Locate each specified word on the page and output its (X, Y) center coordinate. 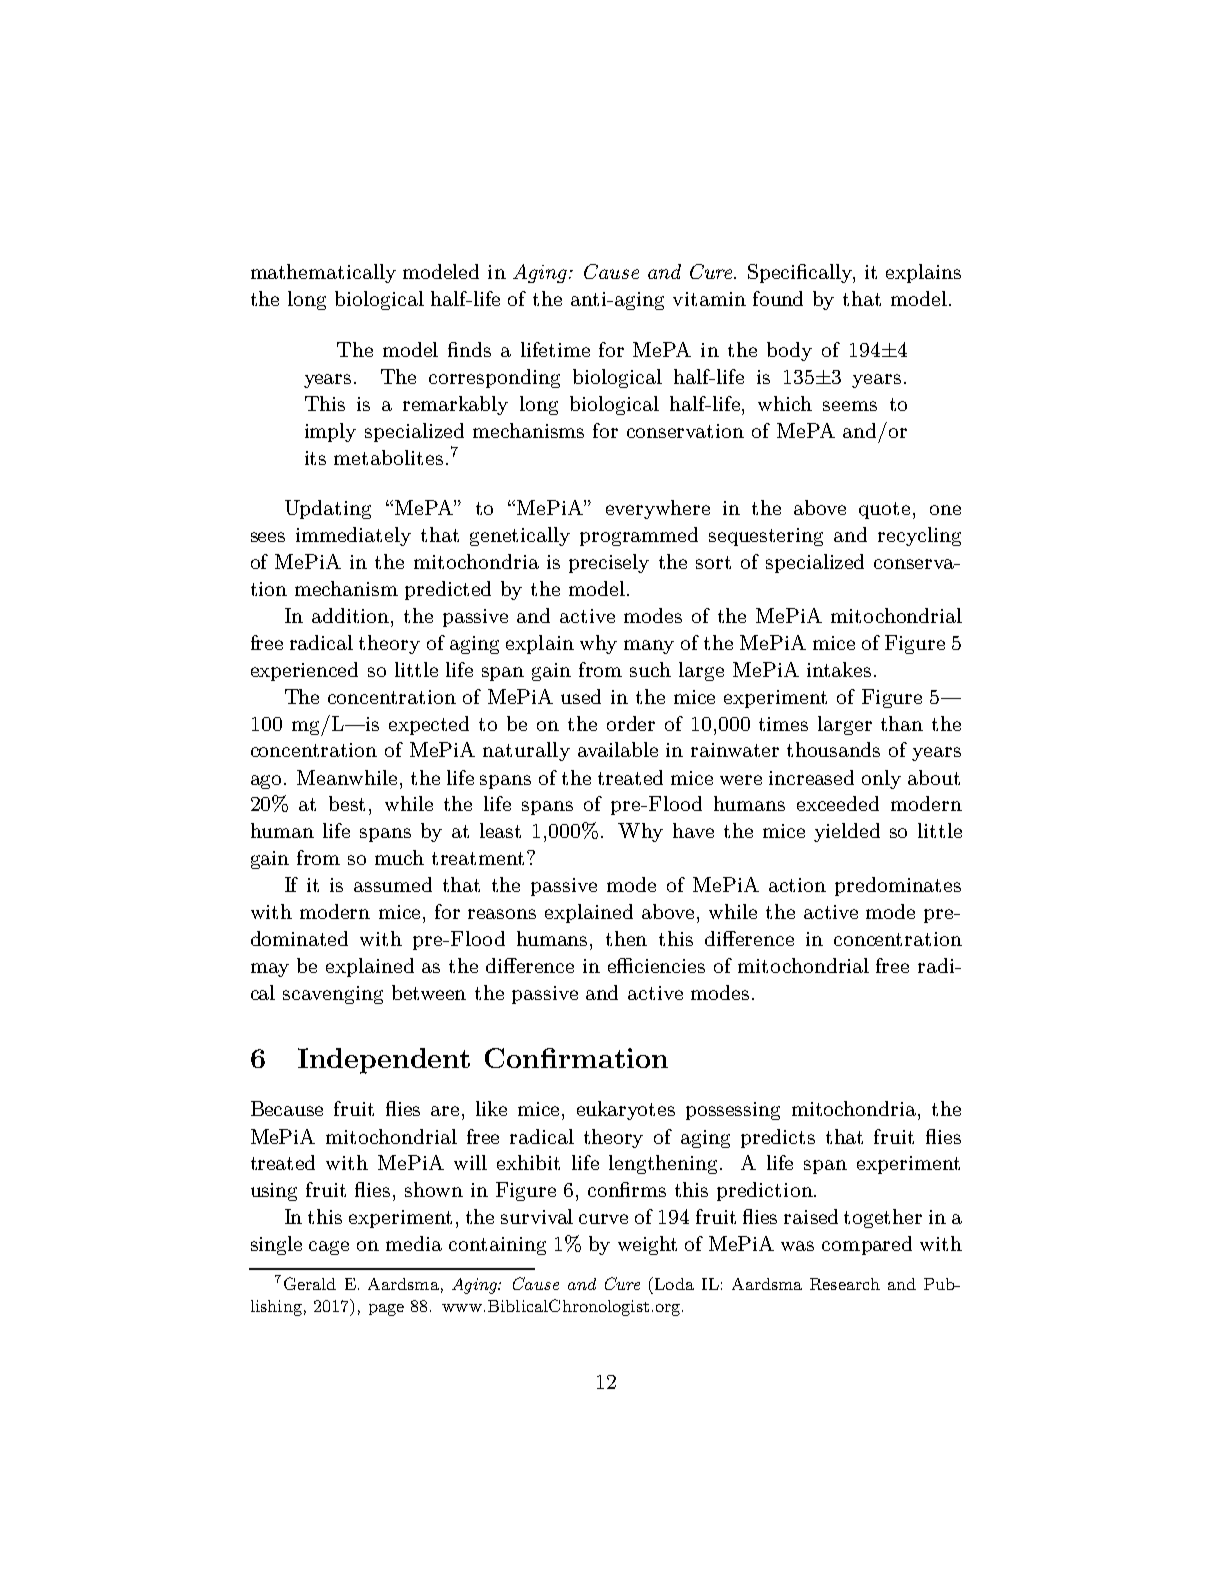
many (649, 647)
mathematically (323, 273)
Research (845, 1284)
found (778, 298)
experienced (304, 671)
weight (647, 1245)
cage (329, 1248)
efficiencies (656, 965)
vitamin (709, 299)
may (270, 970)
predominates (898, 886)
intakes (839, 669)
